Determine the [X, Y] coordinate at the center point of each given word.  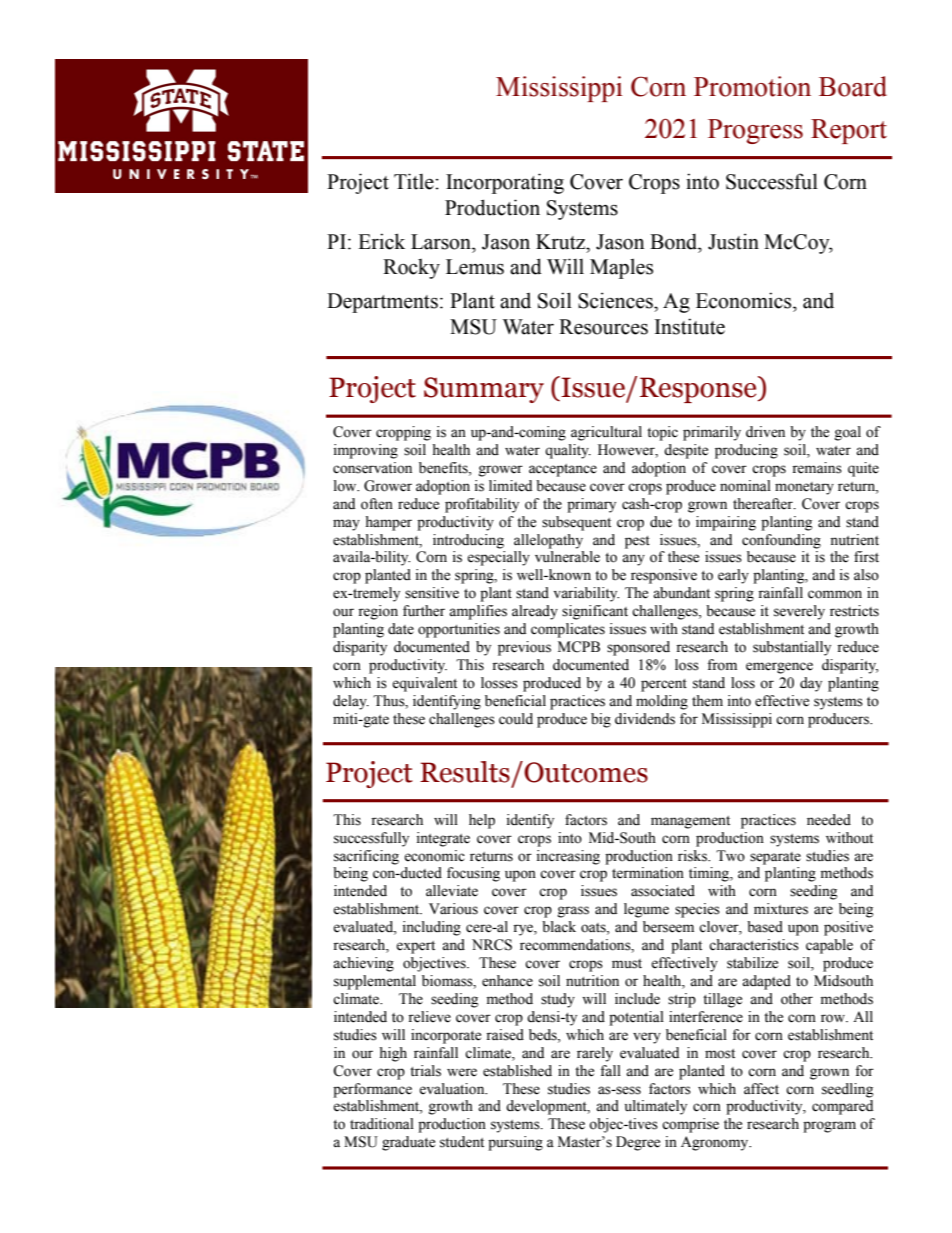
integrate [443, 839]
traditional [382, 1124]
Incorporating [505, 183]
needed [829, 820]
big [601, 720]
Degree [638, 1143]
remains [817, 468]
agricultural [606, 433]
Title [414, 181]
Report [849, 131]
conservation [372, 468]
